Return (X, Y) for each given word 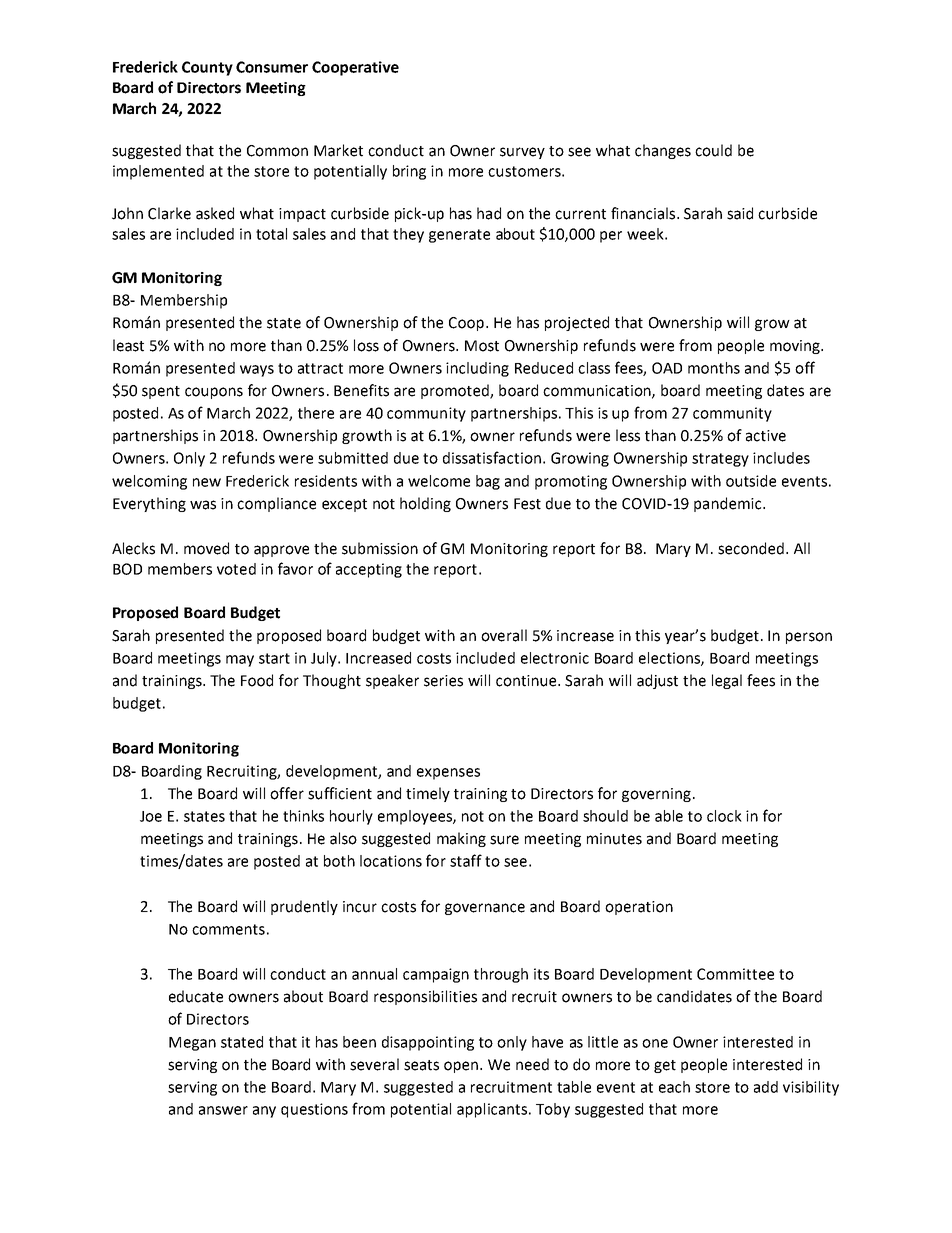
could (713, 150)
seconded (751, 548)
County (207, 68)
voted (236, 569)
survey (522, 153)
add (766, 1087)
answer (223, 1110)
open (461, 1067)
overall (504, 635)
